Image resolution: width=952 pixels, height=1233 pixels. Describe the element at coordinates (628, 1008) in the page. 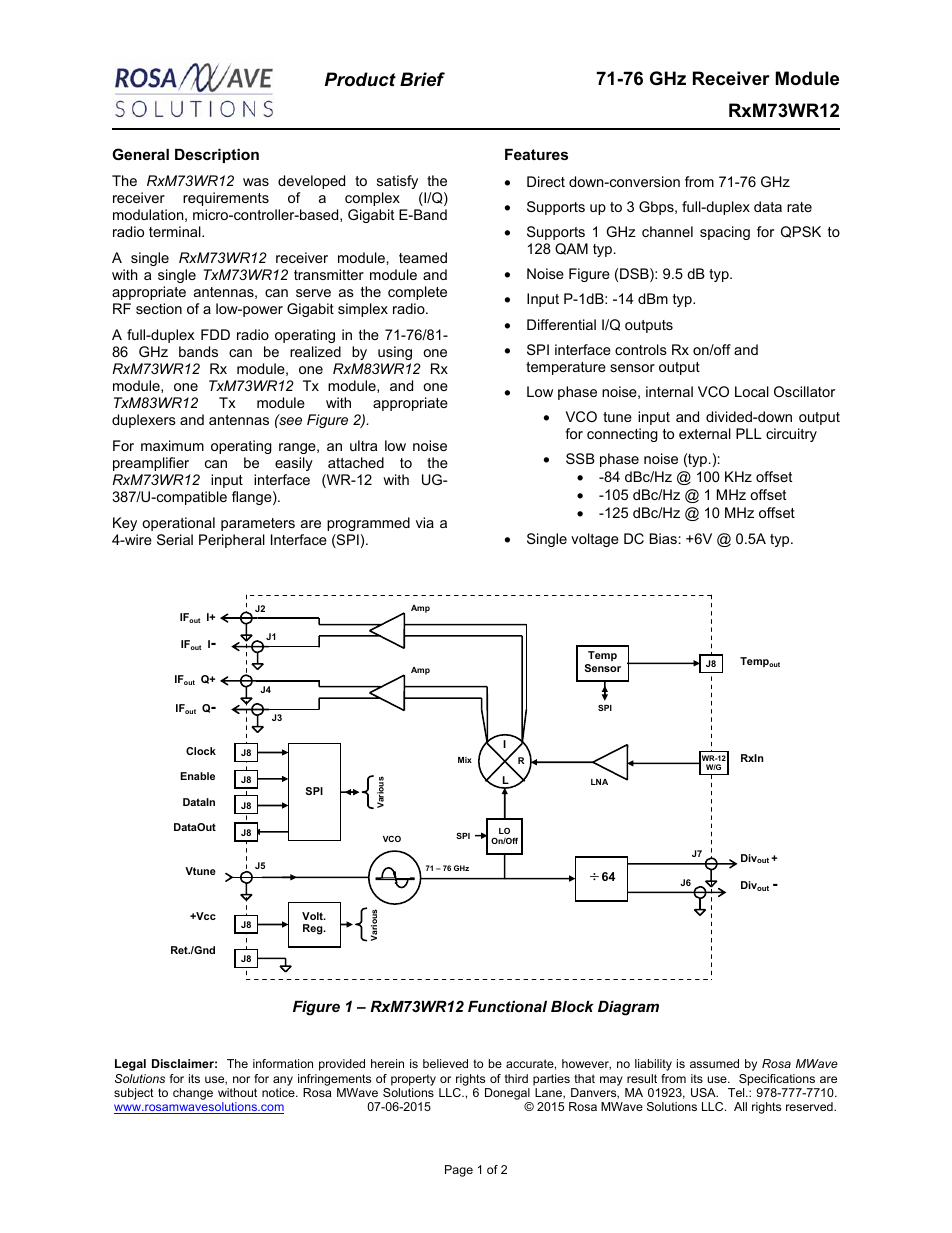

I see `Diagram` at that location.
